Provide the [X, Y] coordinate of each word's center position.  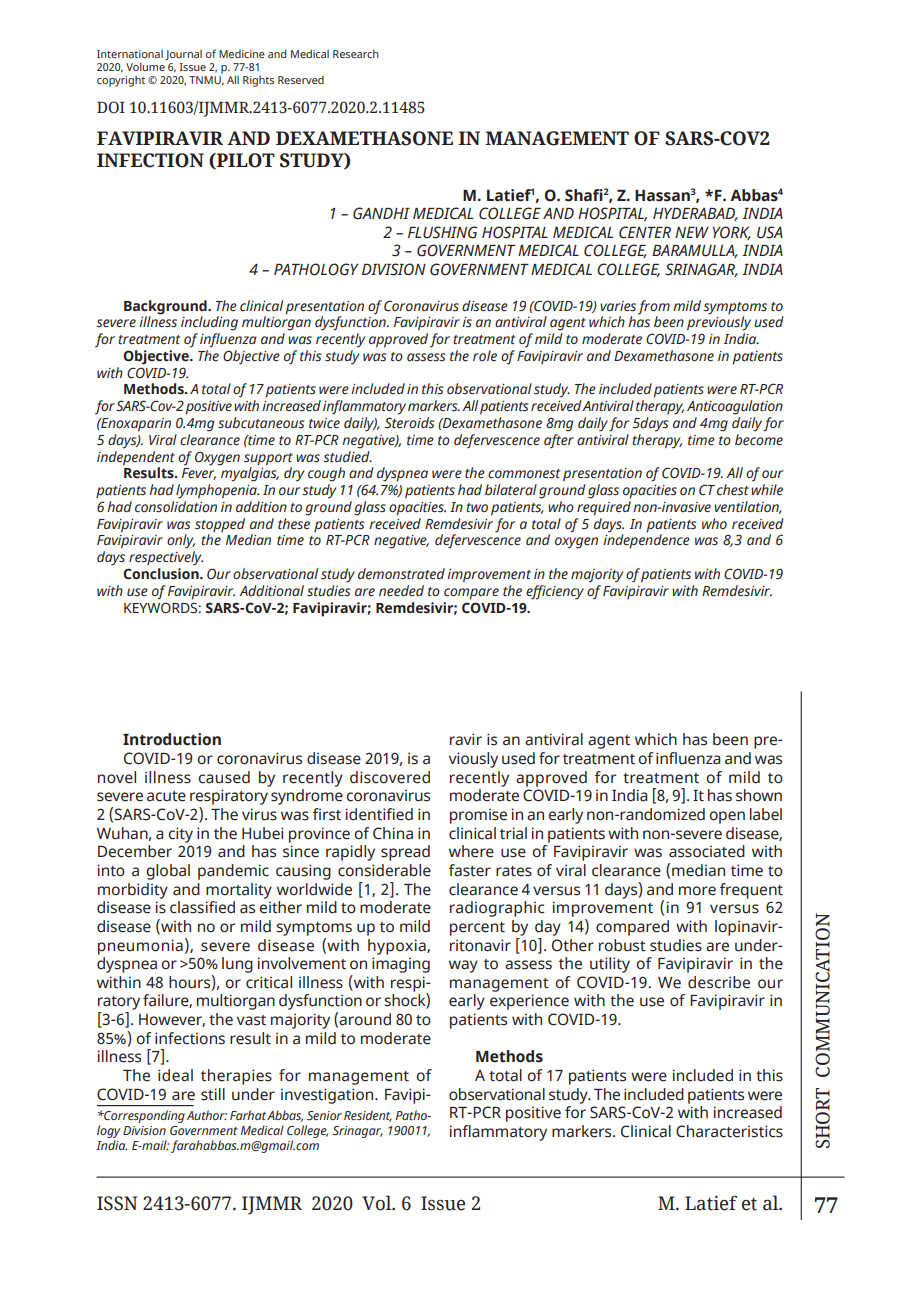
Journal [183, 55]
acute [166, 796]
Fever [199, 474]
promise [478, 816]
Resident [368, 1116]
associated [707, 851]
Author [206, 1115]
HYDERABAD [695, 214]
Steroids [410, 423]
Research [356, 53]
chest [733, 490]
